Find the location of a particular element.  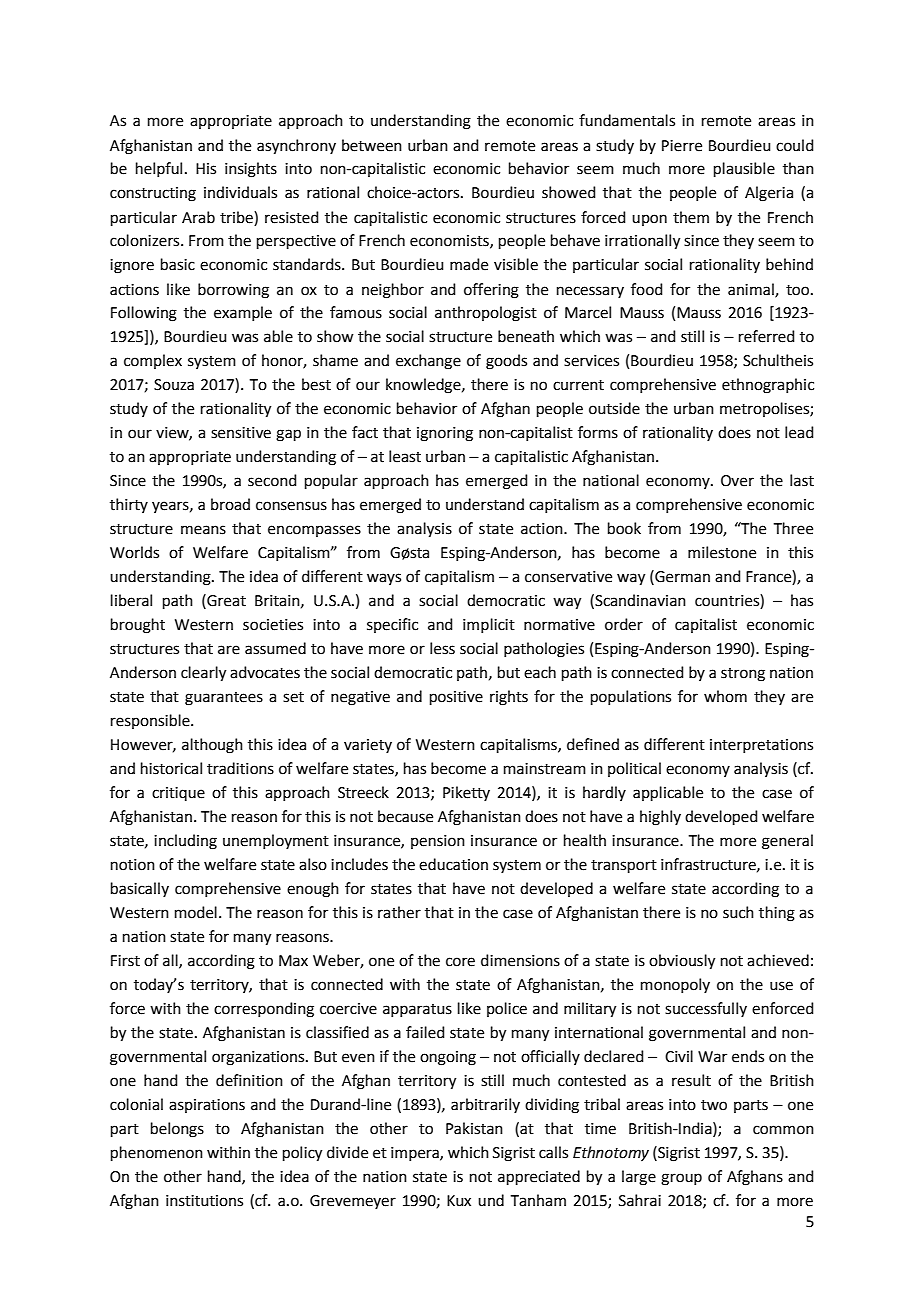

strong is located at coordinates (743, 675).
